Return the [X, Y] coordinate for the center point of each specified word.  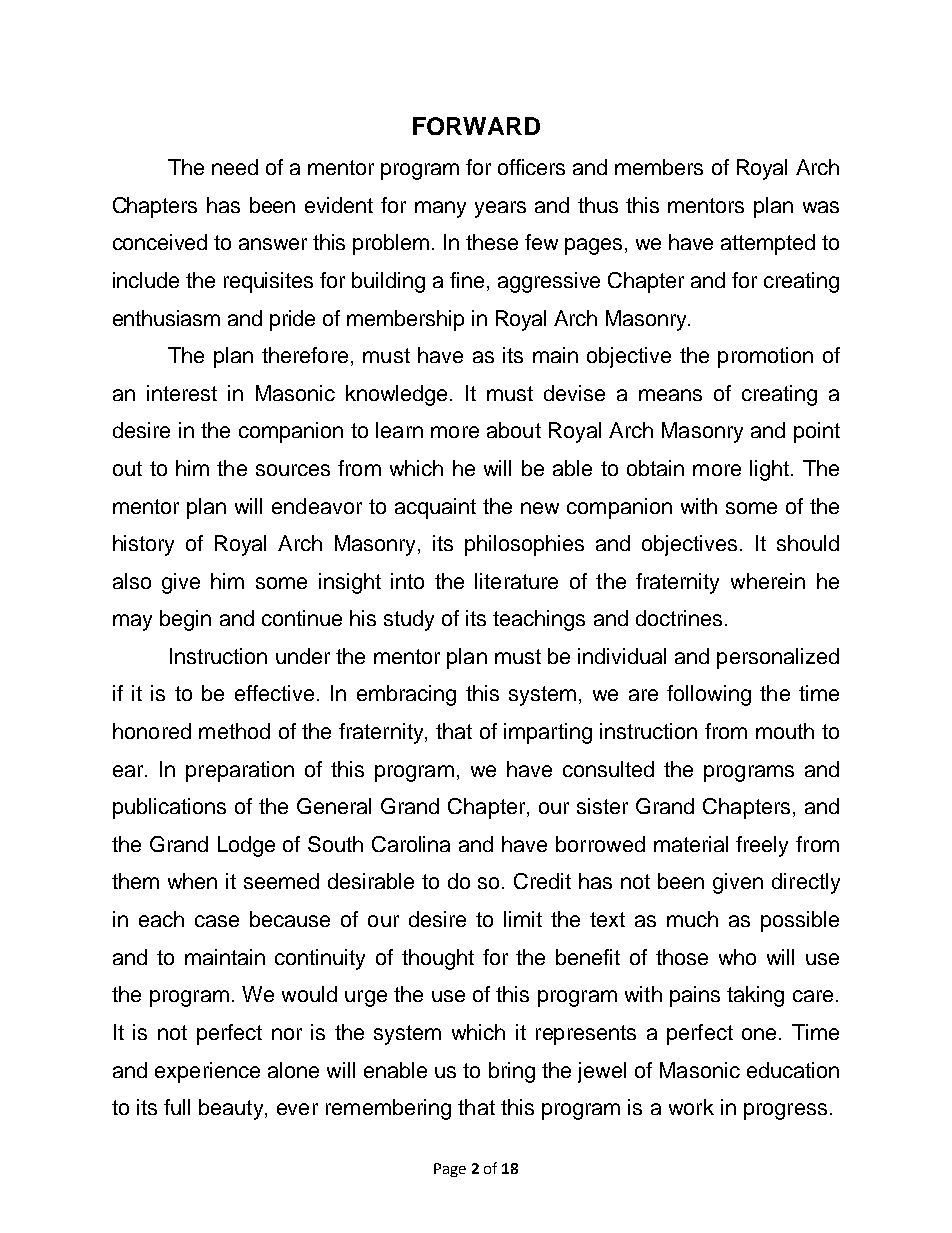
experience [207, 1072]
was [821, 207]
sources [293, 470]
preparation [240, 771]
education [793, 1070]
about [514, 430]
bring [512, 1072]
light [769, 470]
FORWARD [476, 126]
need [235, 167]
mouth [785, 731]
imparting [548, 733]
